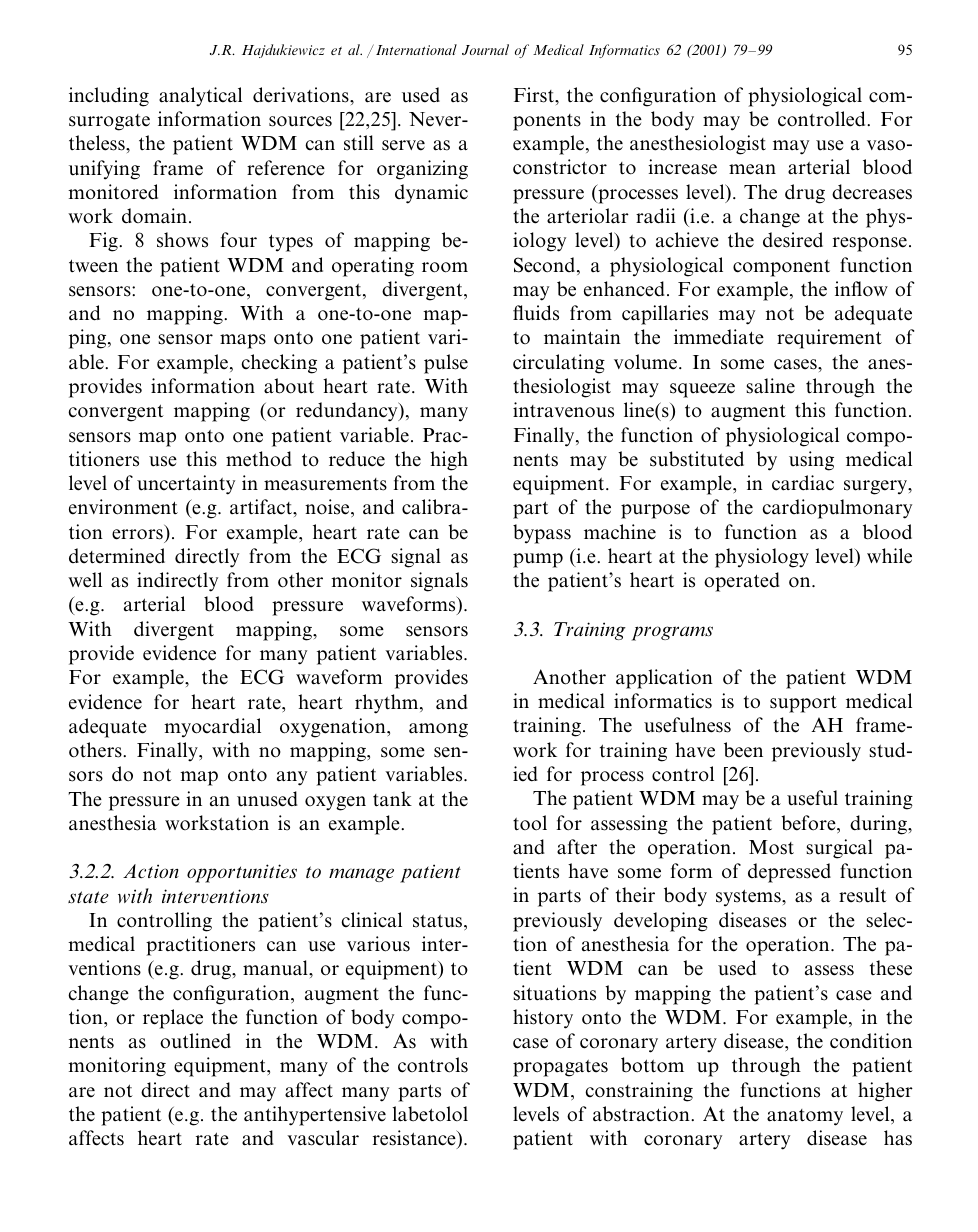 The image size is (978, 1232). I want to click on maps, so click(243, 341).
